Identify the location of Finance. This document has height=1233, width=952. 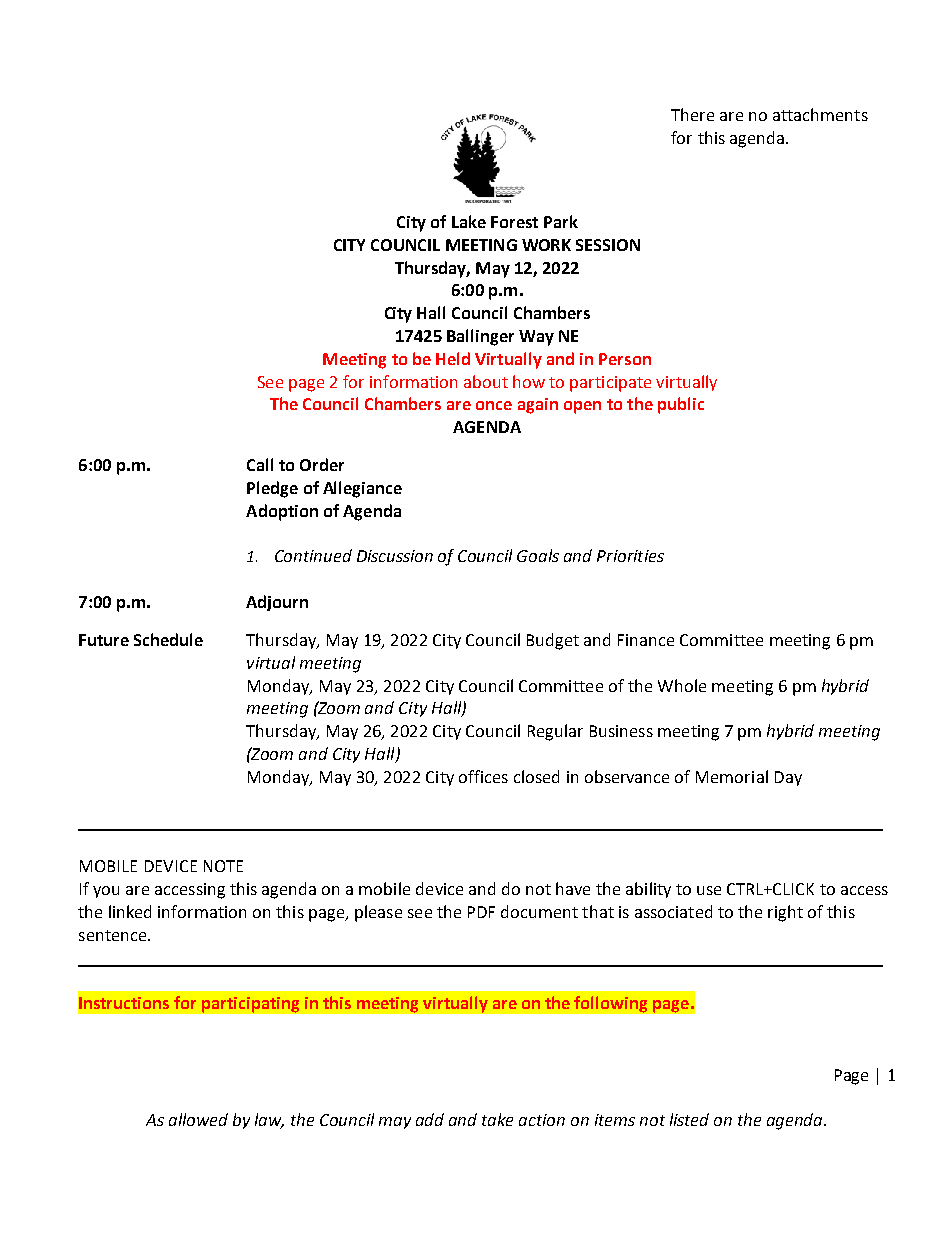
(646, 640).
